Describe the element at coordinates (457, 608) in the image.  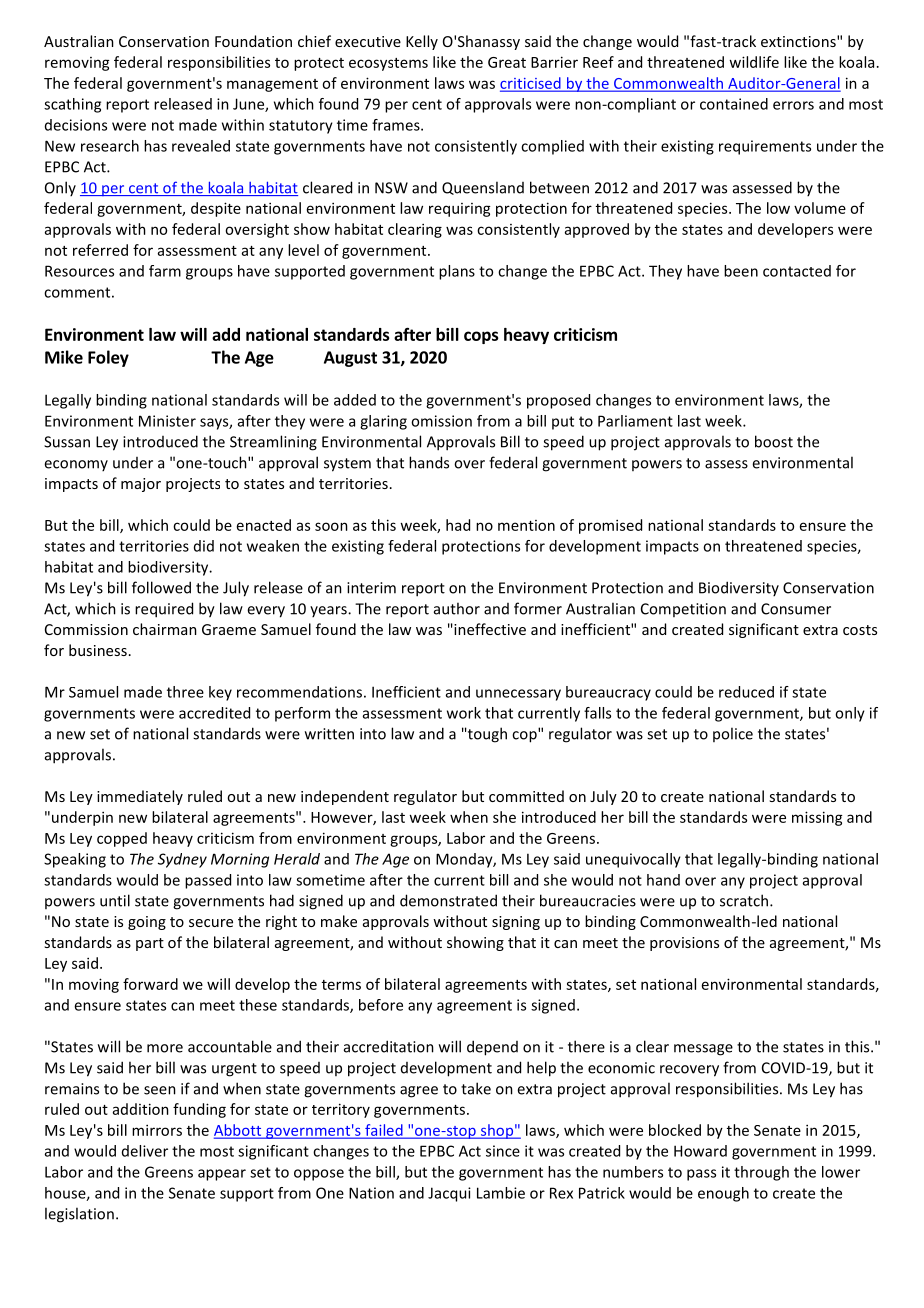
I see `author` at that location.
